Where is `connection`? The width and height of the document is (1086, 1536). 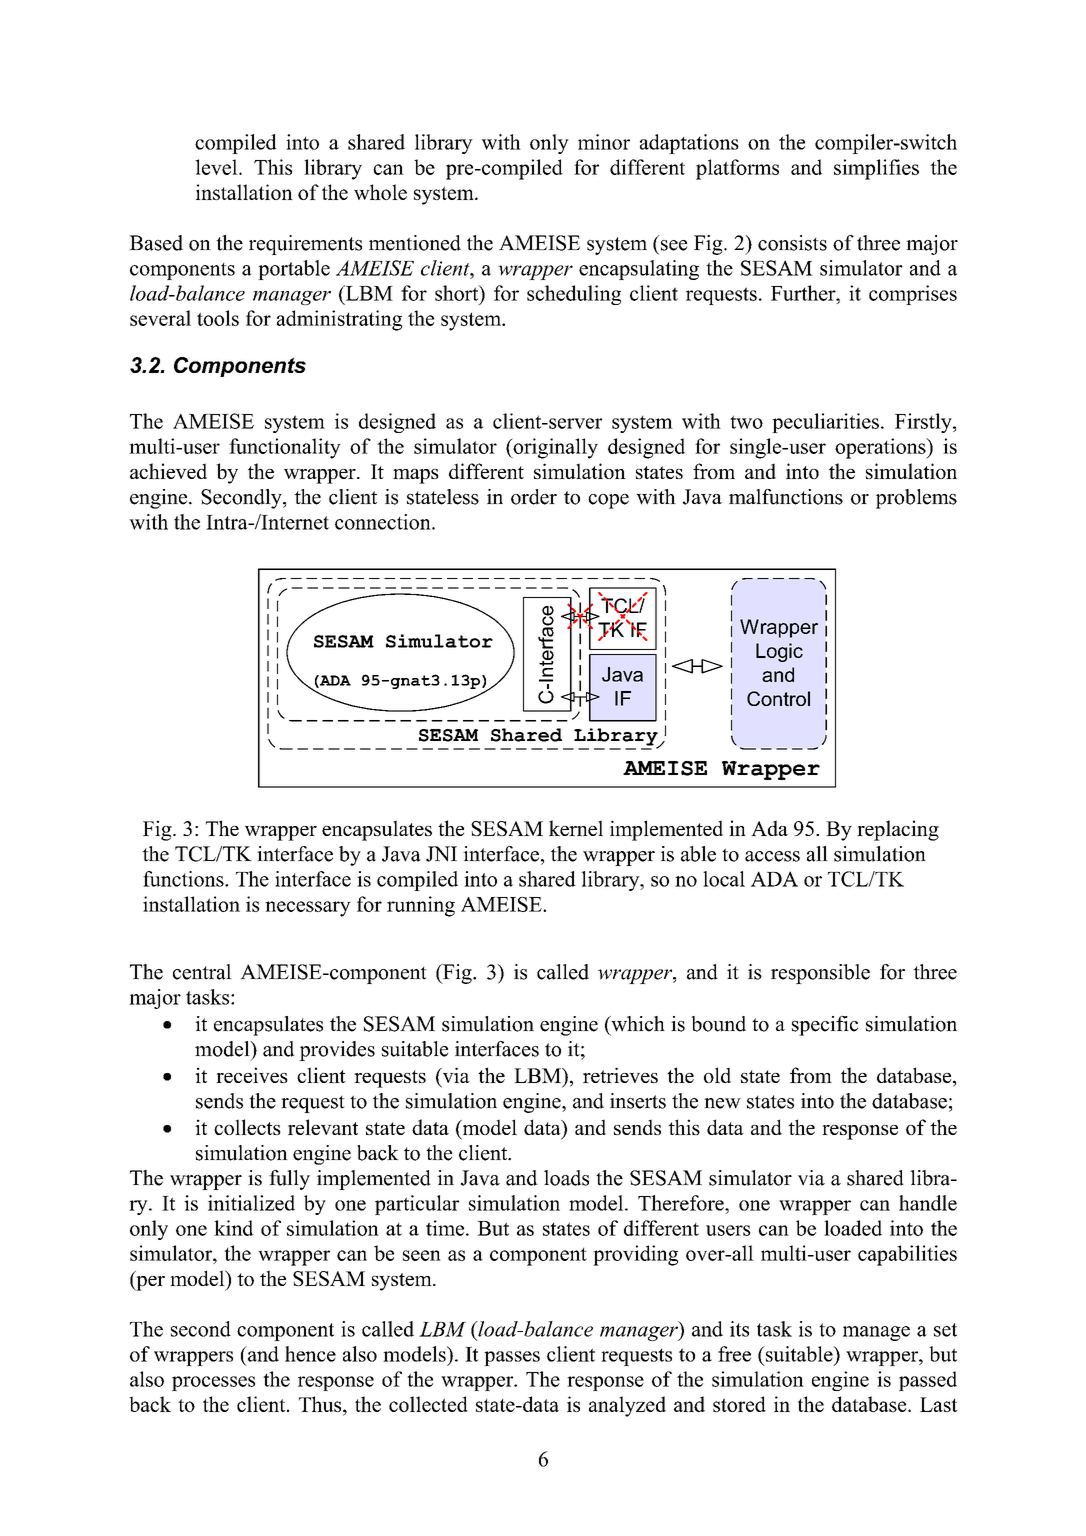 connection is located at coordinates (384, 522).
